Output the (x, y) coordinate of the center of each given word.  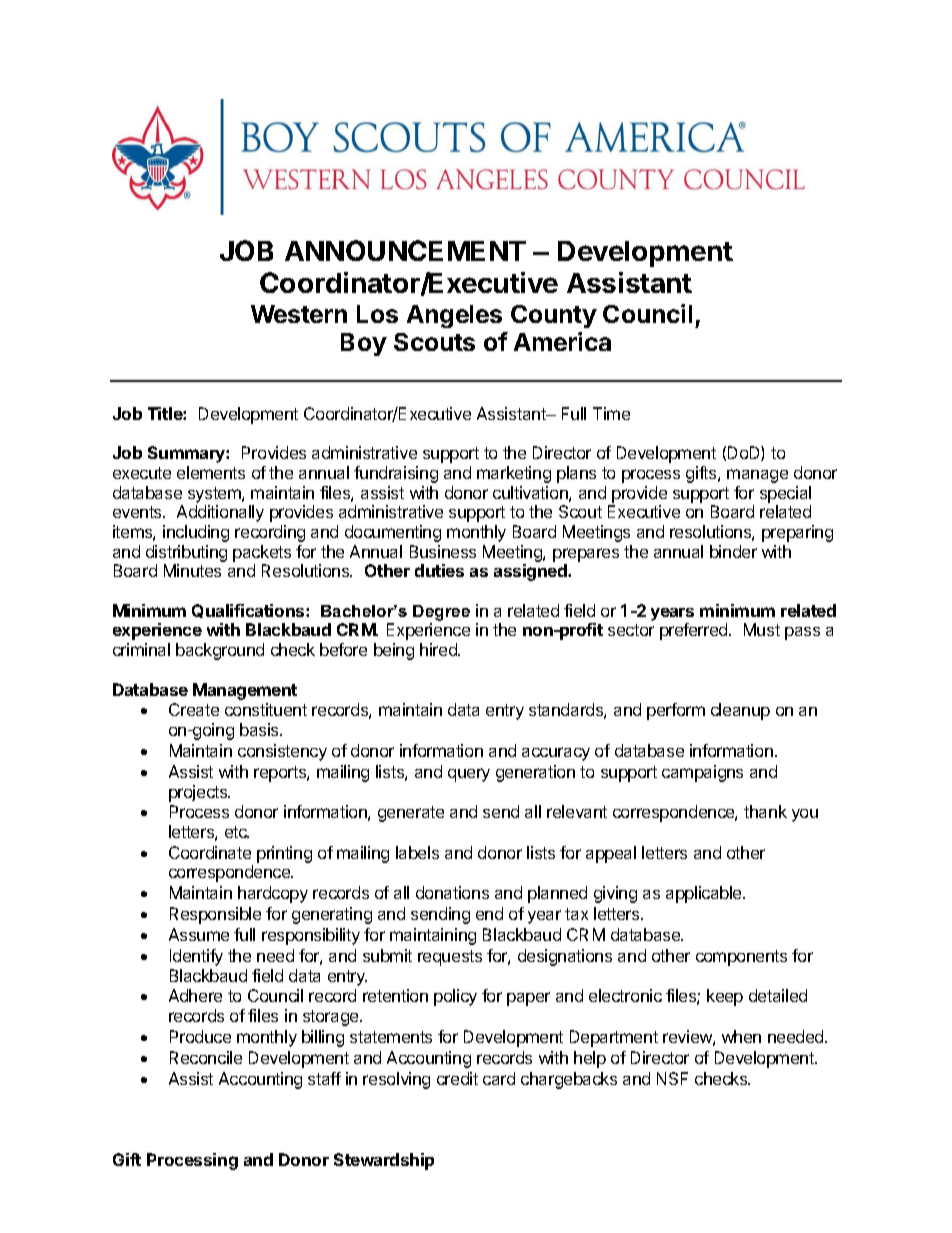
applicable (705, 894)
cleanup (740, 711)
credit (457, 1078)
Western (299, 314)
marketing (514, 474)
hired (439, 649)
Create (194, 709)
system (215, 495)
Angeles (454, 316)
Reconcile (206, 1057)
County (554, 316)
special (785, 494)
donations (452, 892)
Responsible (215, 915)
